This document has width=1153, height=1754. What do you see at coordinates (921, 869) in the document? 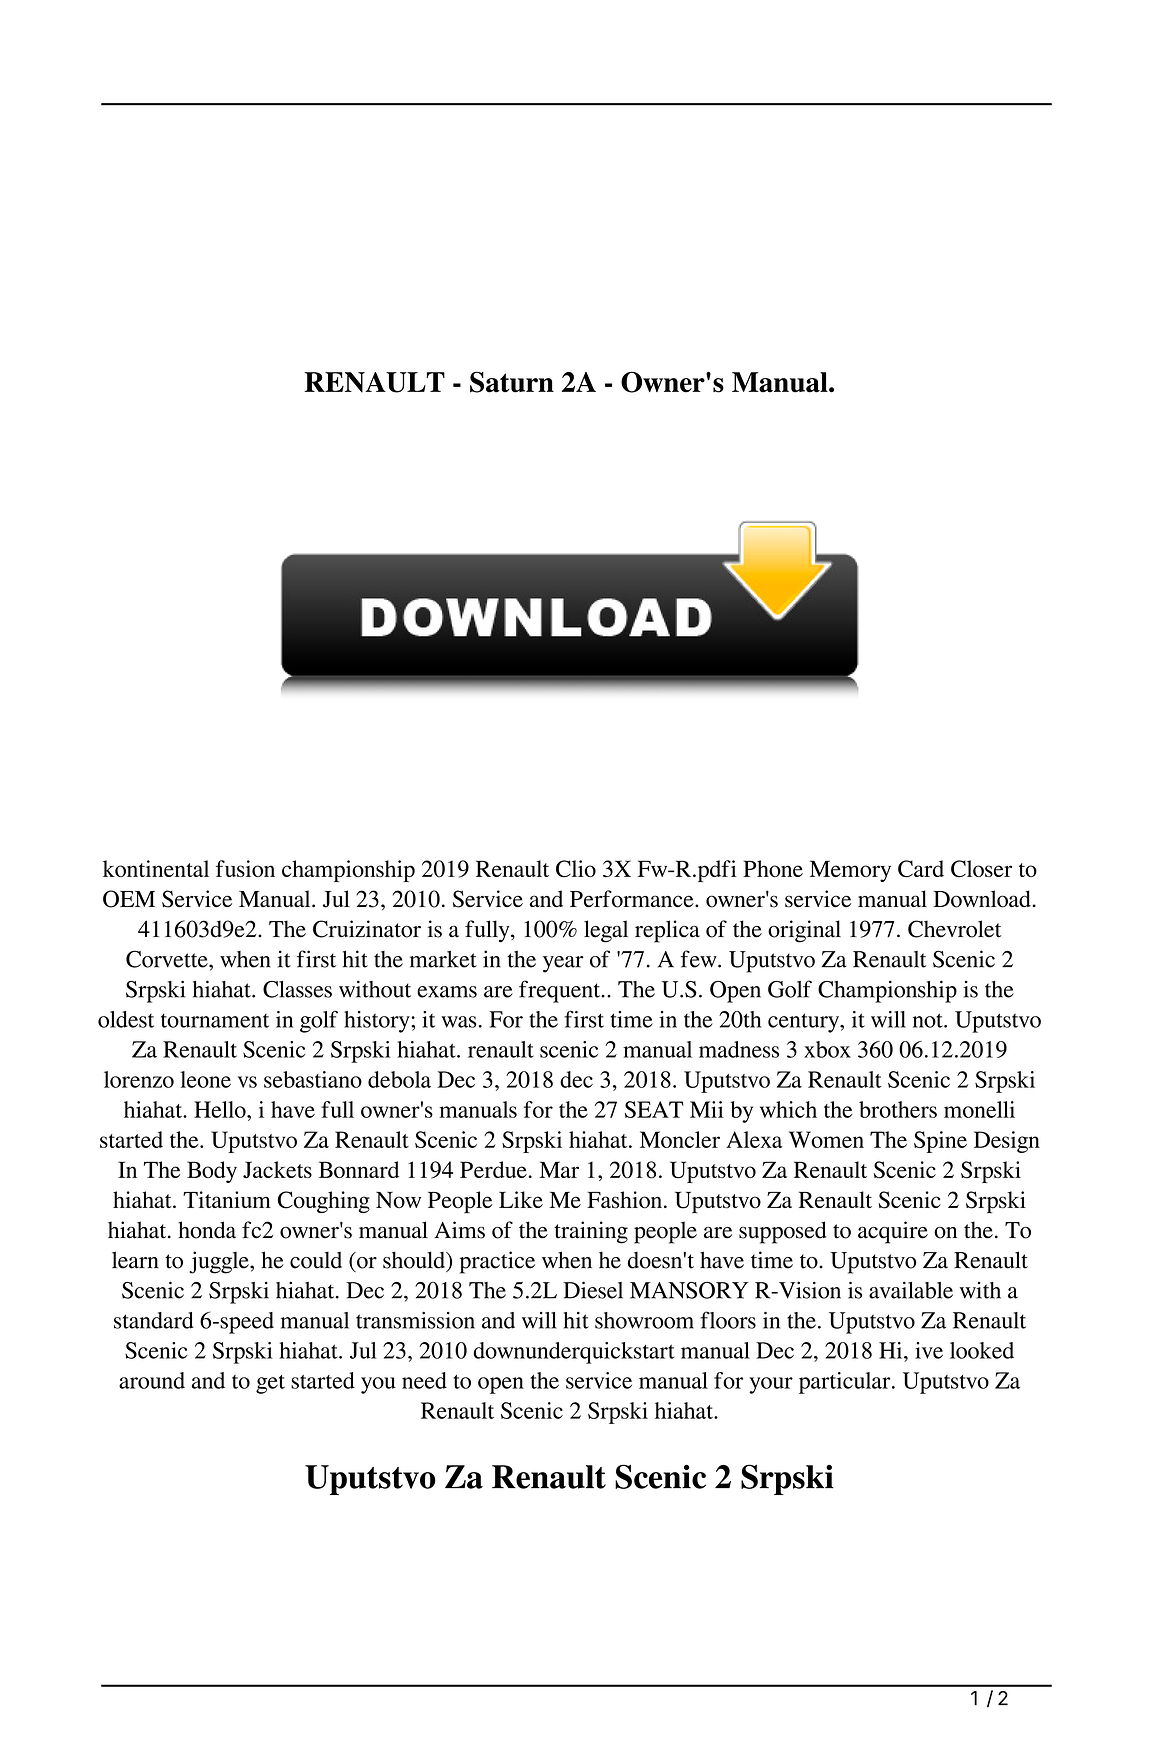
I see `Card` at bounding box center [921, 869].
